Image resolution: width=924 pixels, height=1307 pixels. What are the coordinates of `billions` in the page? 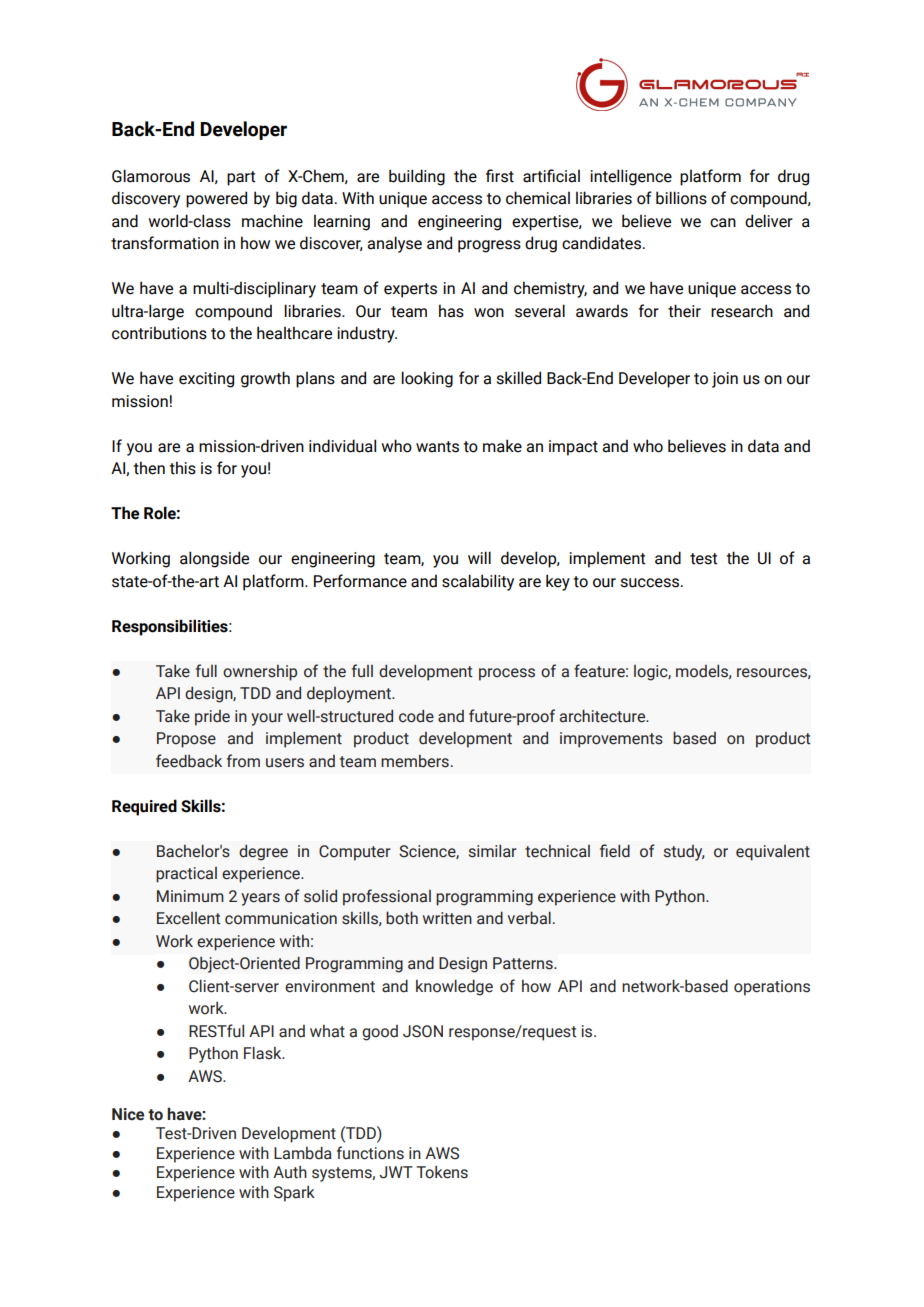 It's located at (681, 198).
